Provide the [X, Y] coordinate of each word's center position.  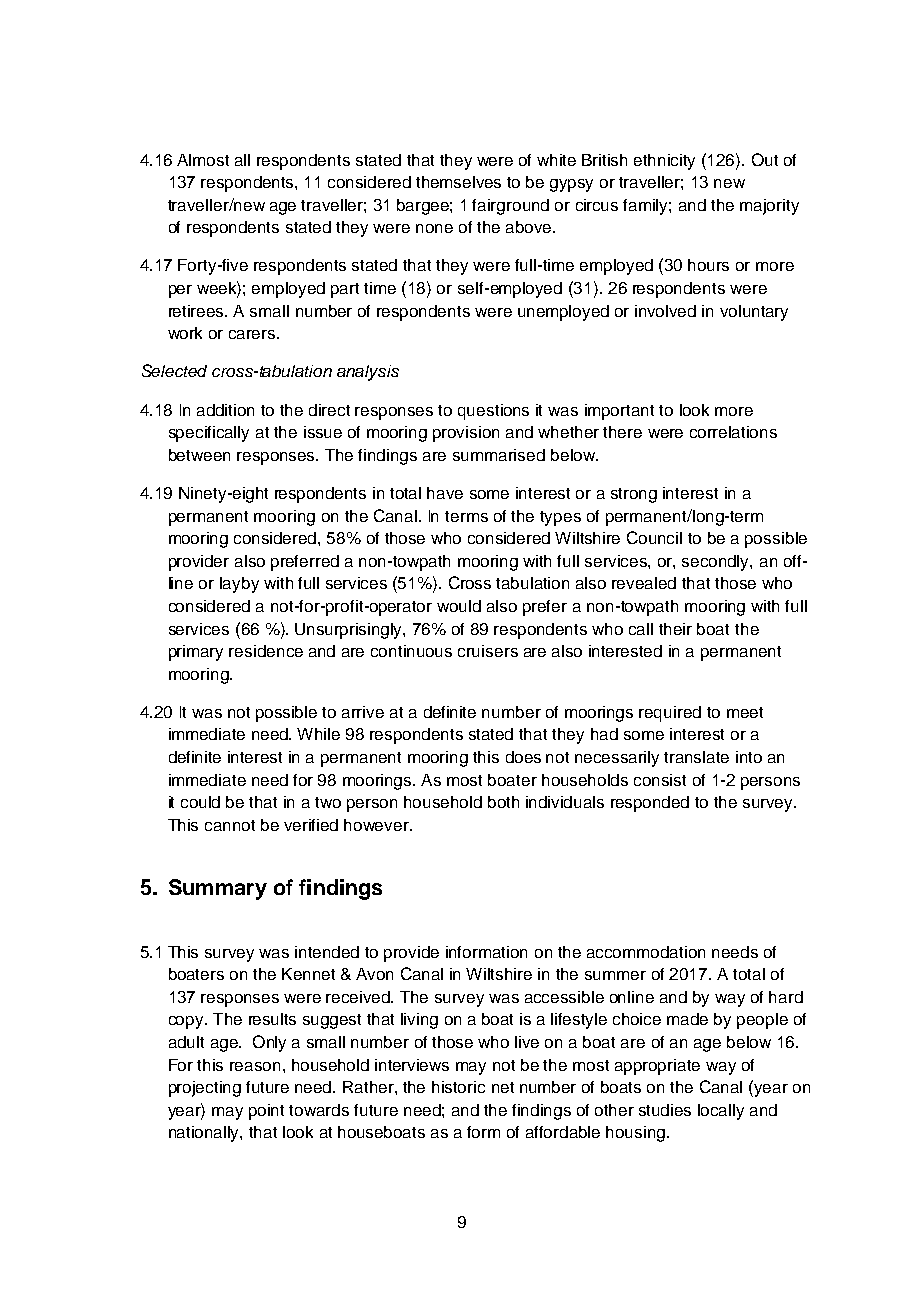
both [503, 802]
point [266, 1112]
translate [696, 757]
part [345, 290]
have [445, 493]
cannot [230, 825]
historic [458, 1087]
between [199, 455]
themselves [458, 182]
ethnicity [664, 162]
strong [634, 495]
